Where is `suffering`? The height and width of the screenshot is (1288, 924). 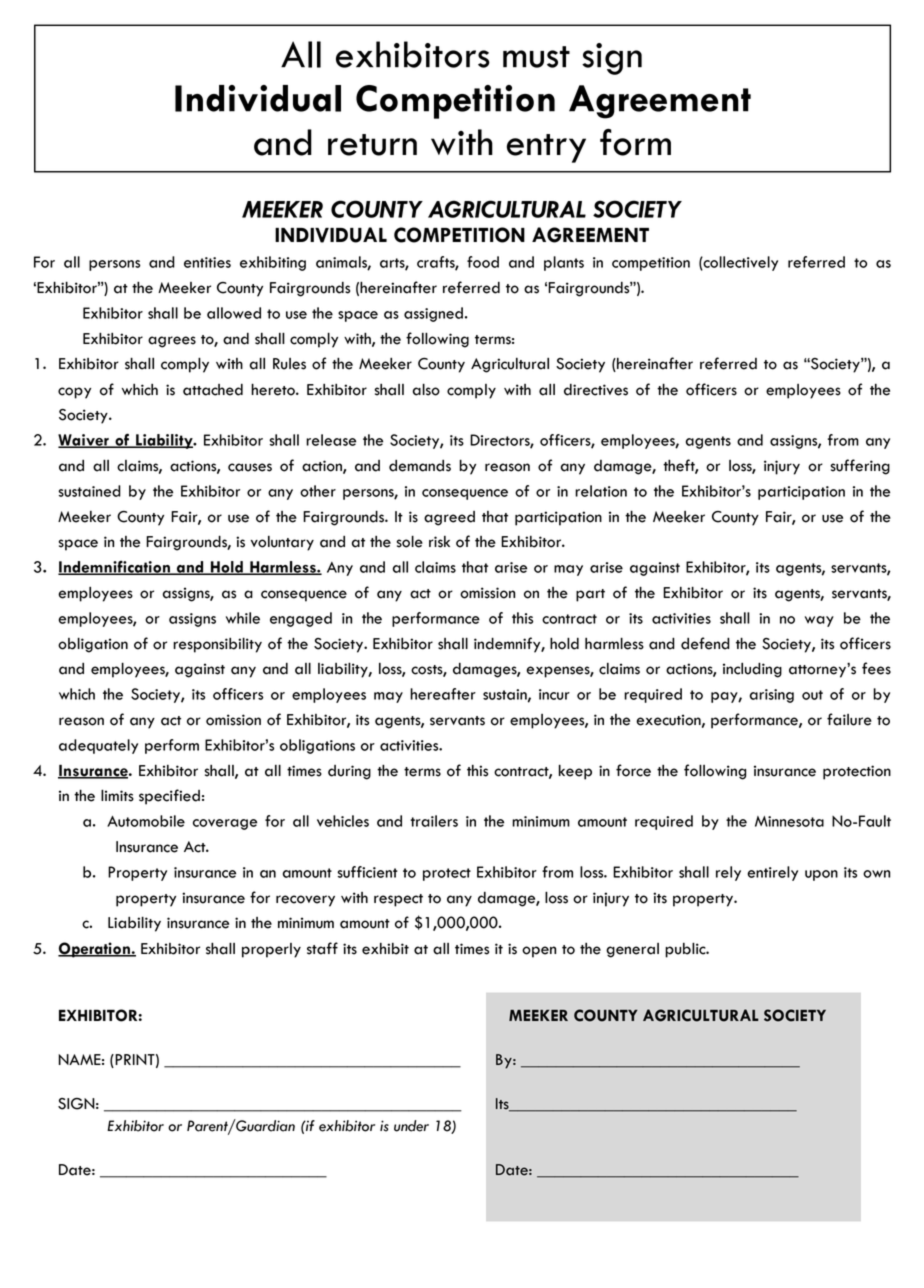
suffering is located at coordinates (860, 467).
